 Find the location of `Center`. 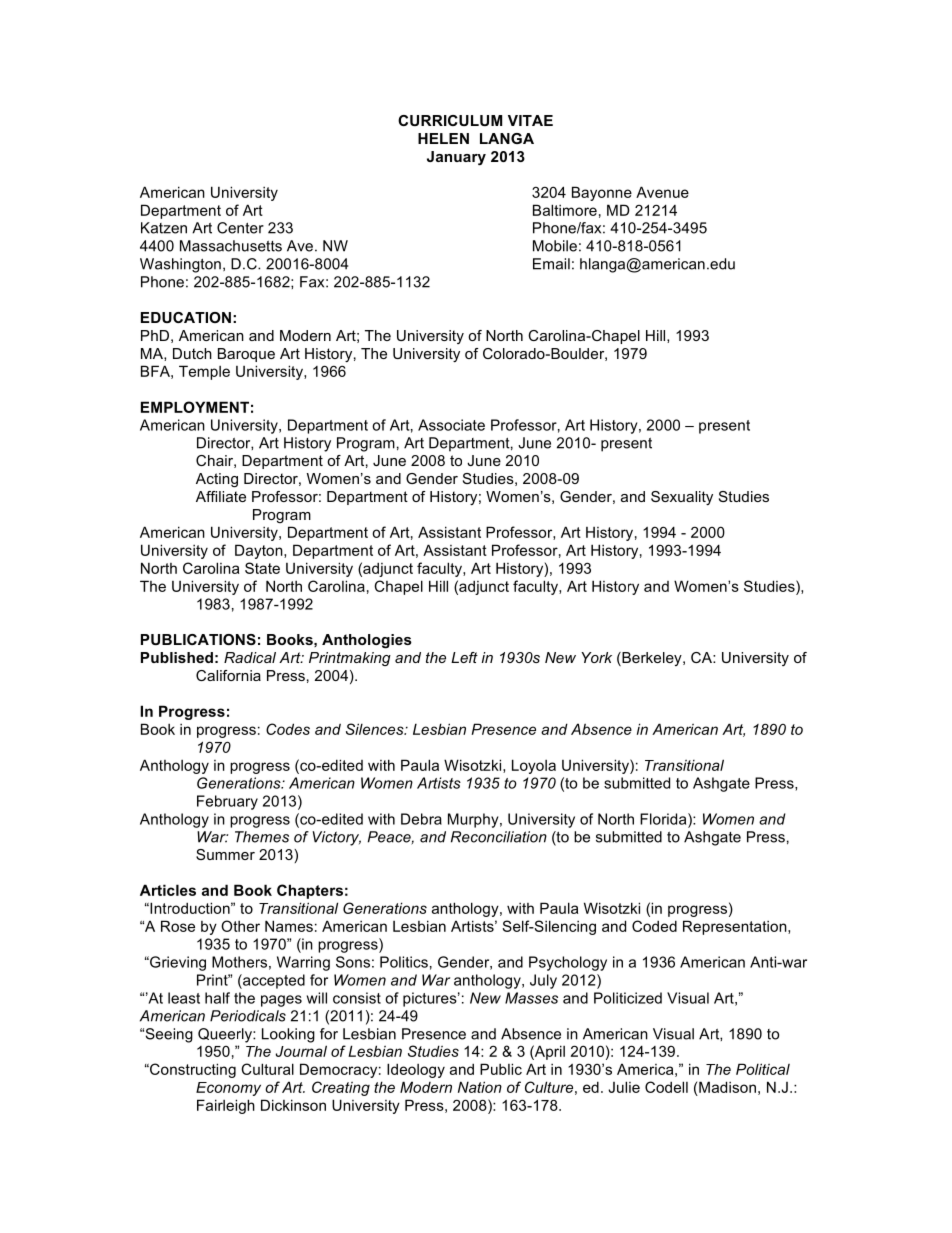

Center is located at coordinates (240, 228).
